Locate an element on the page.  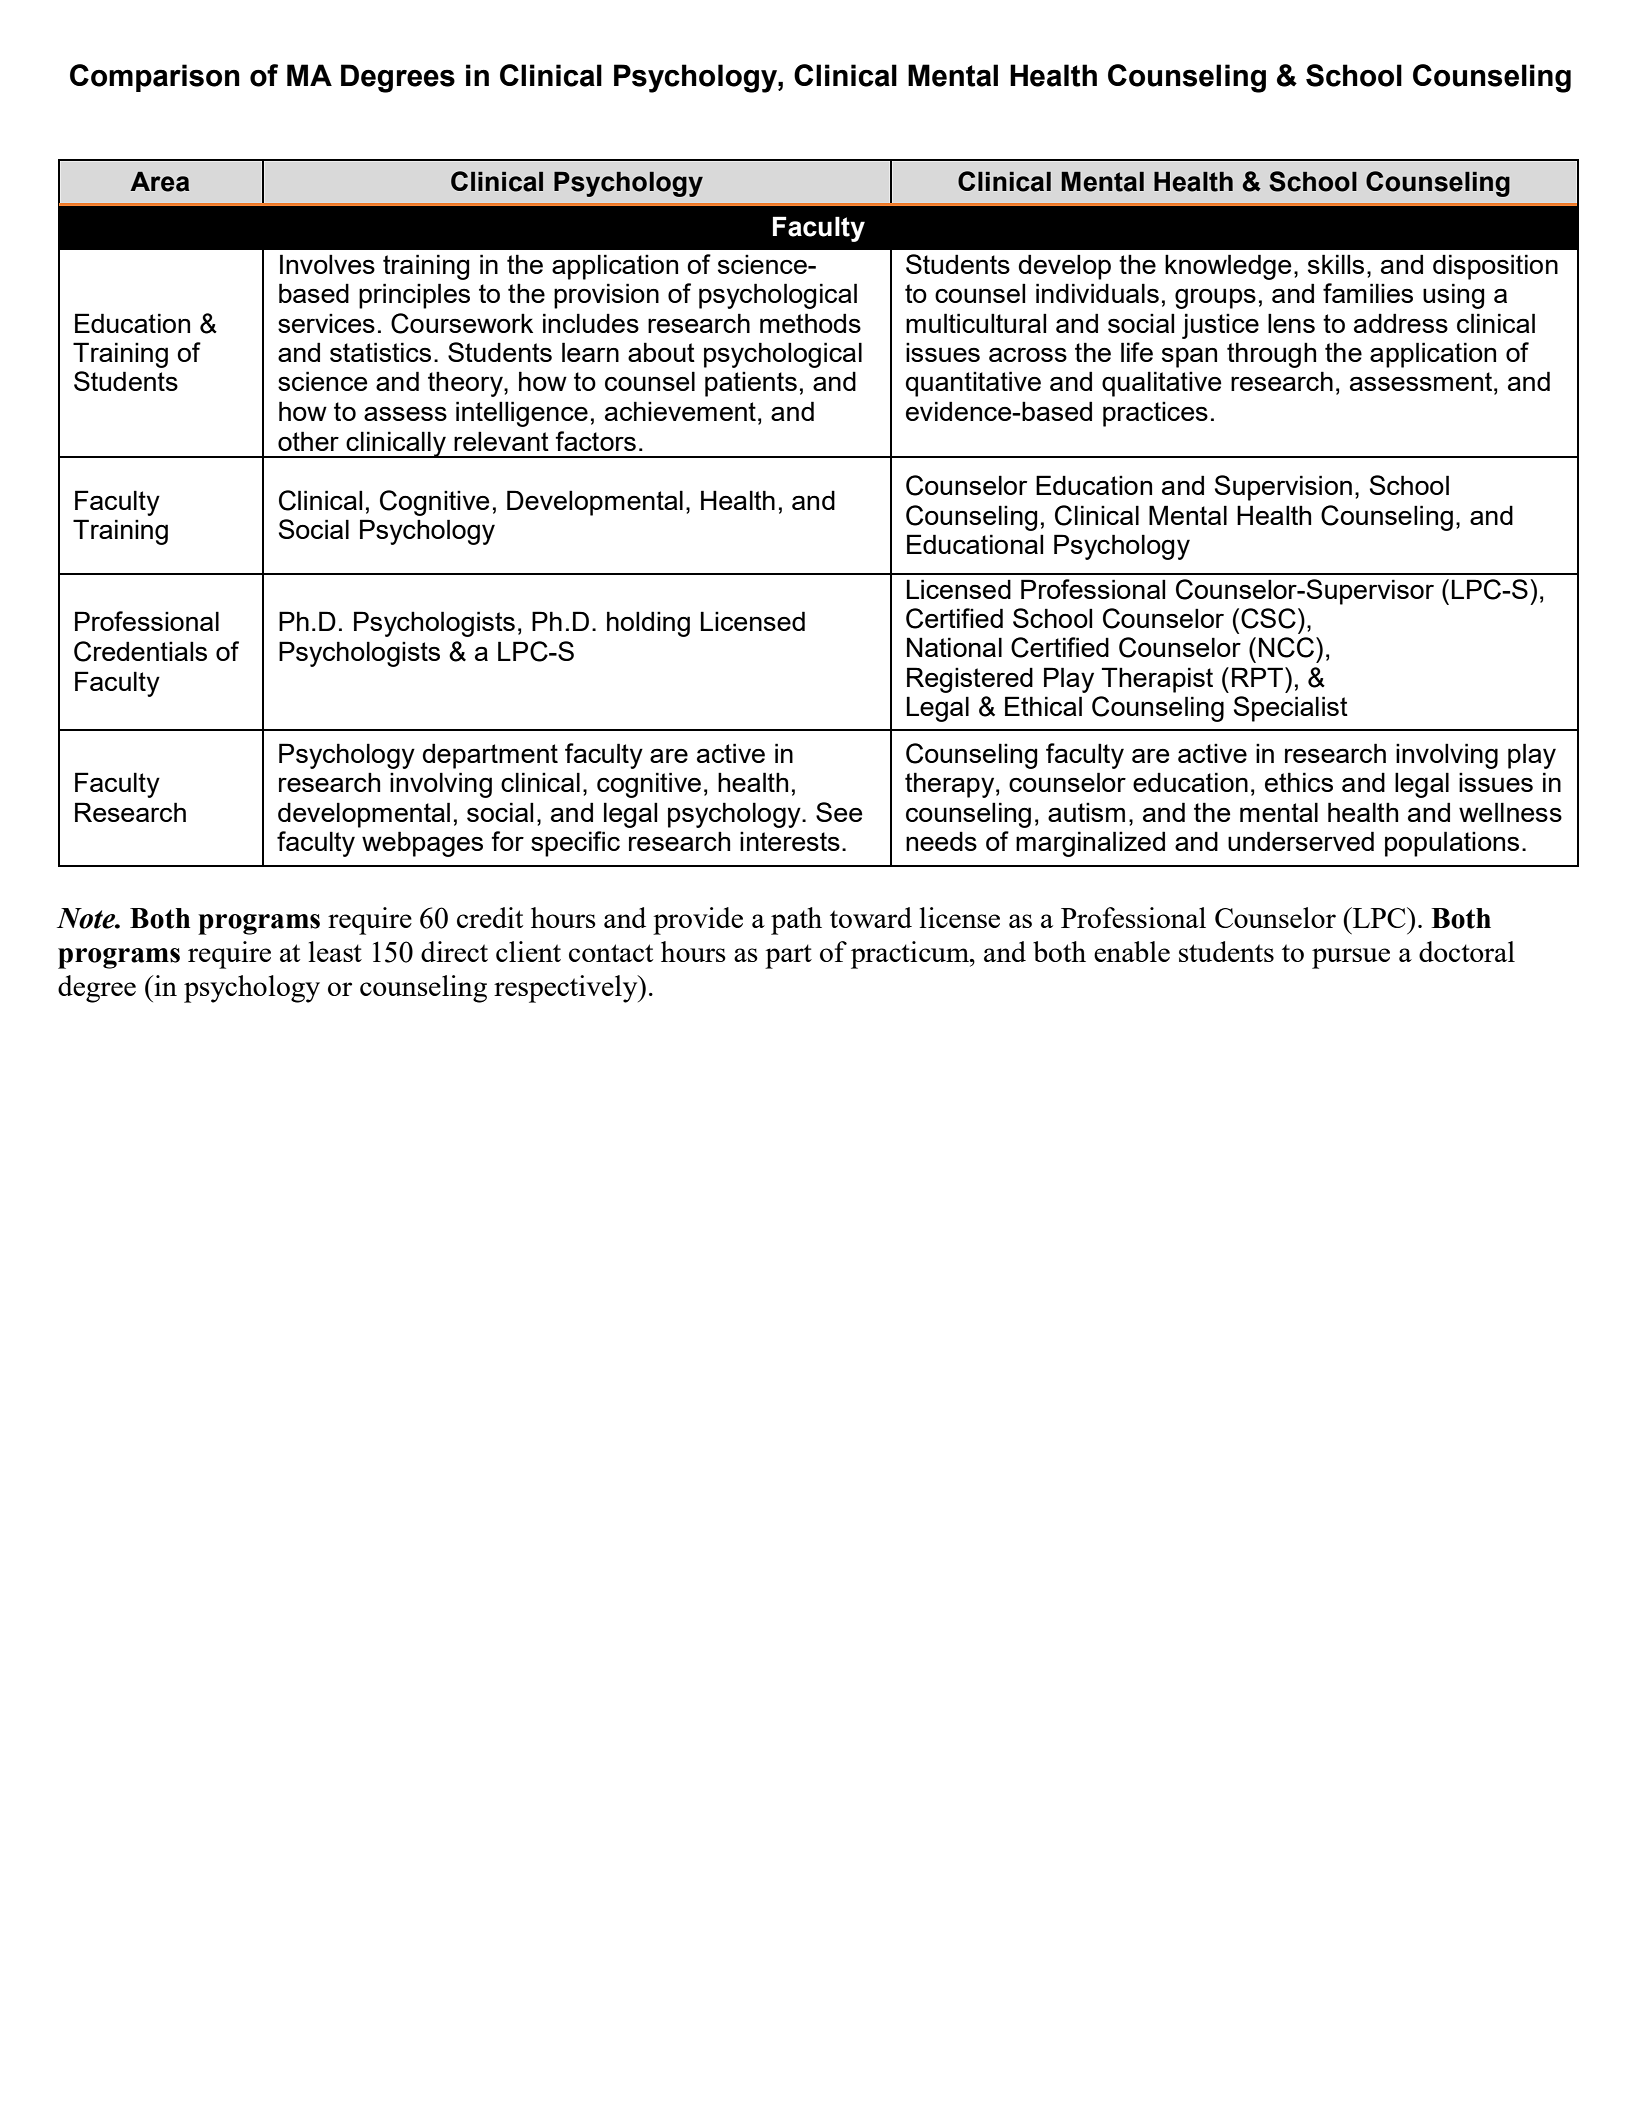
least is located at coordinates (335, 951).
